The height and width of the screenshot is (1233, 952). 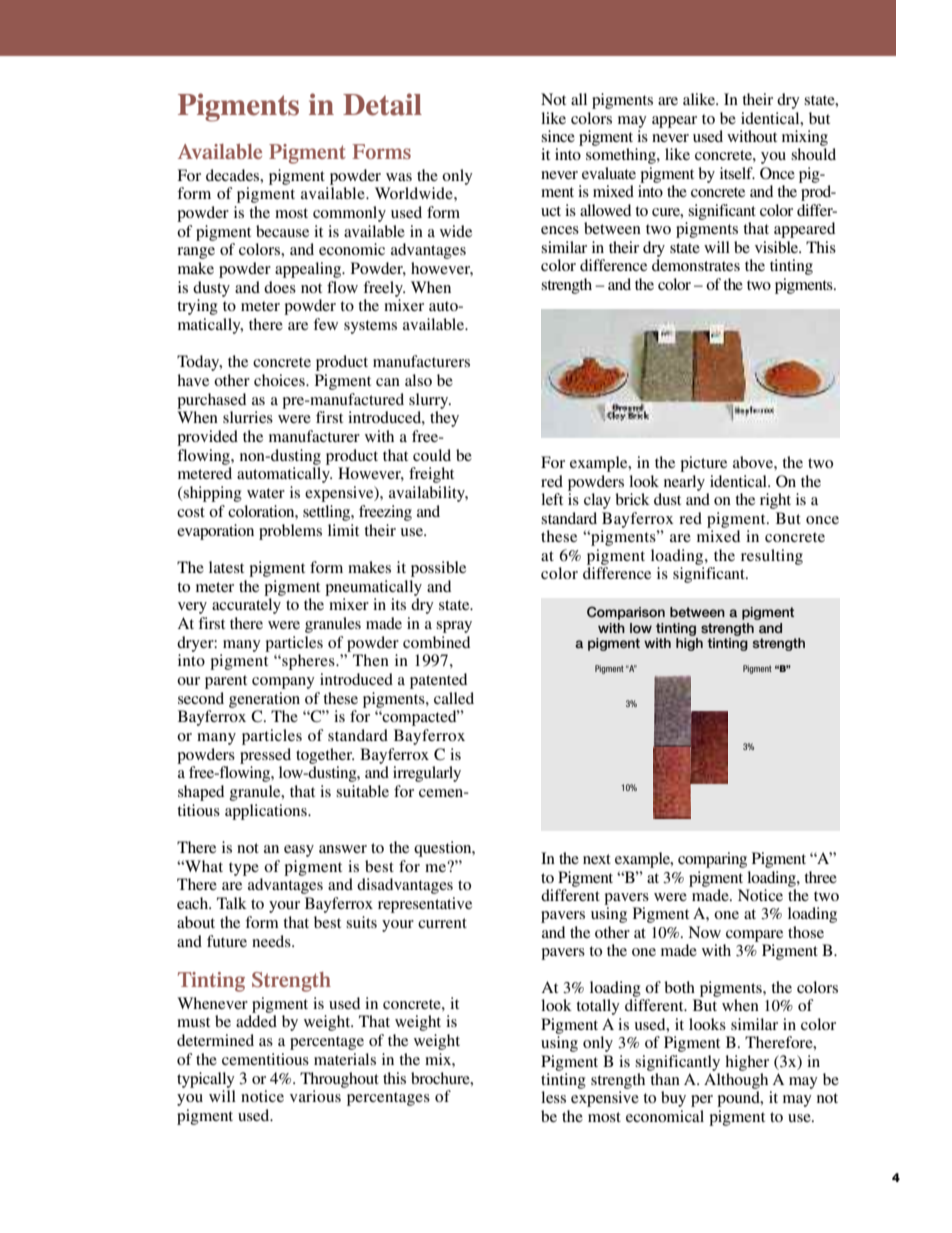 What do you see at coordinates (772, 557) in the screenshot?
I see `resulting` at bounding box center [772, 557].
